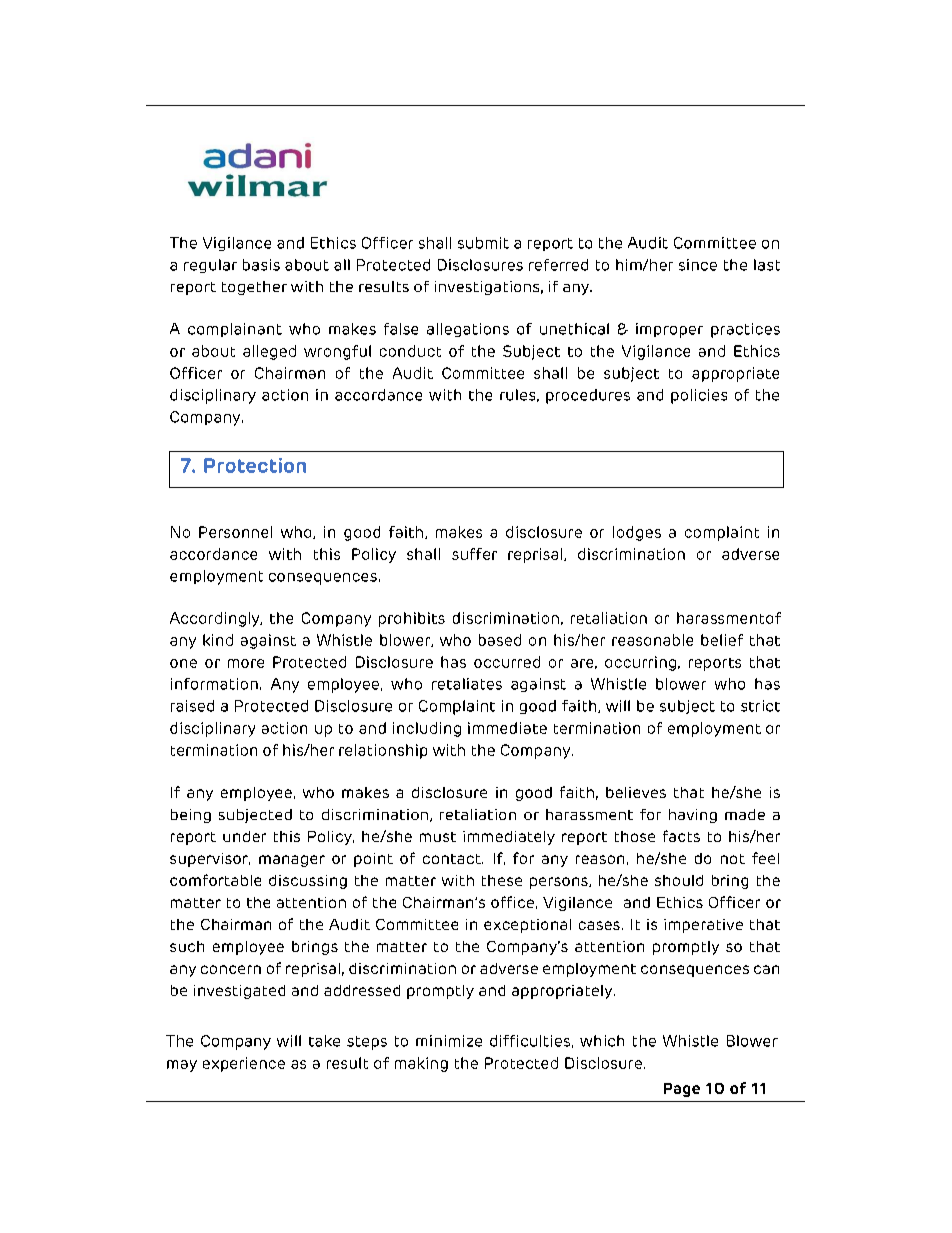 This image has height=1233, width=952. I want to click on Protection, so click(255, 465).
